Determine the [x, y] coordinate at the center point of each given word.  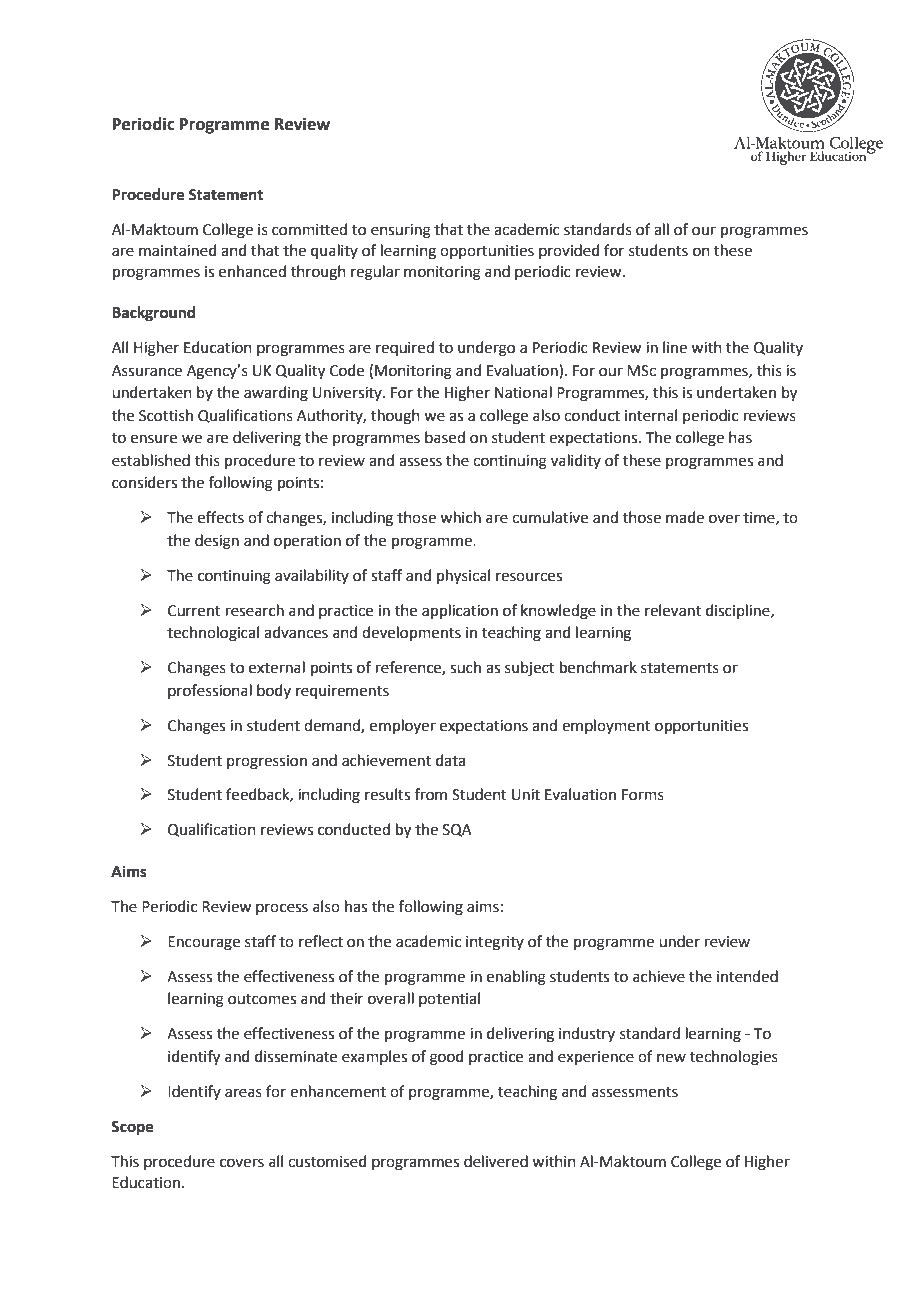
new [671, 1058]
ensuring [401, 231]
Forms [643, 795]
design [217, 542]
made [685, 517]
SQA [457, 830]
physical [463, 577]
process [282, 909]
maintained [178, 250]
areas [243, 1093]
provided [569, 251]
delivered [496, 1161]
